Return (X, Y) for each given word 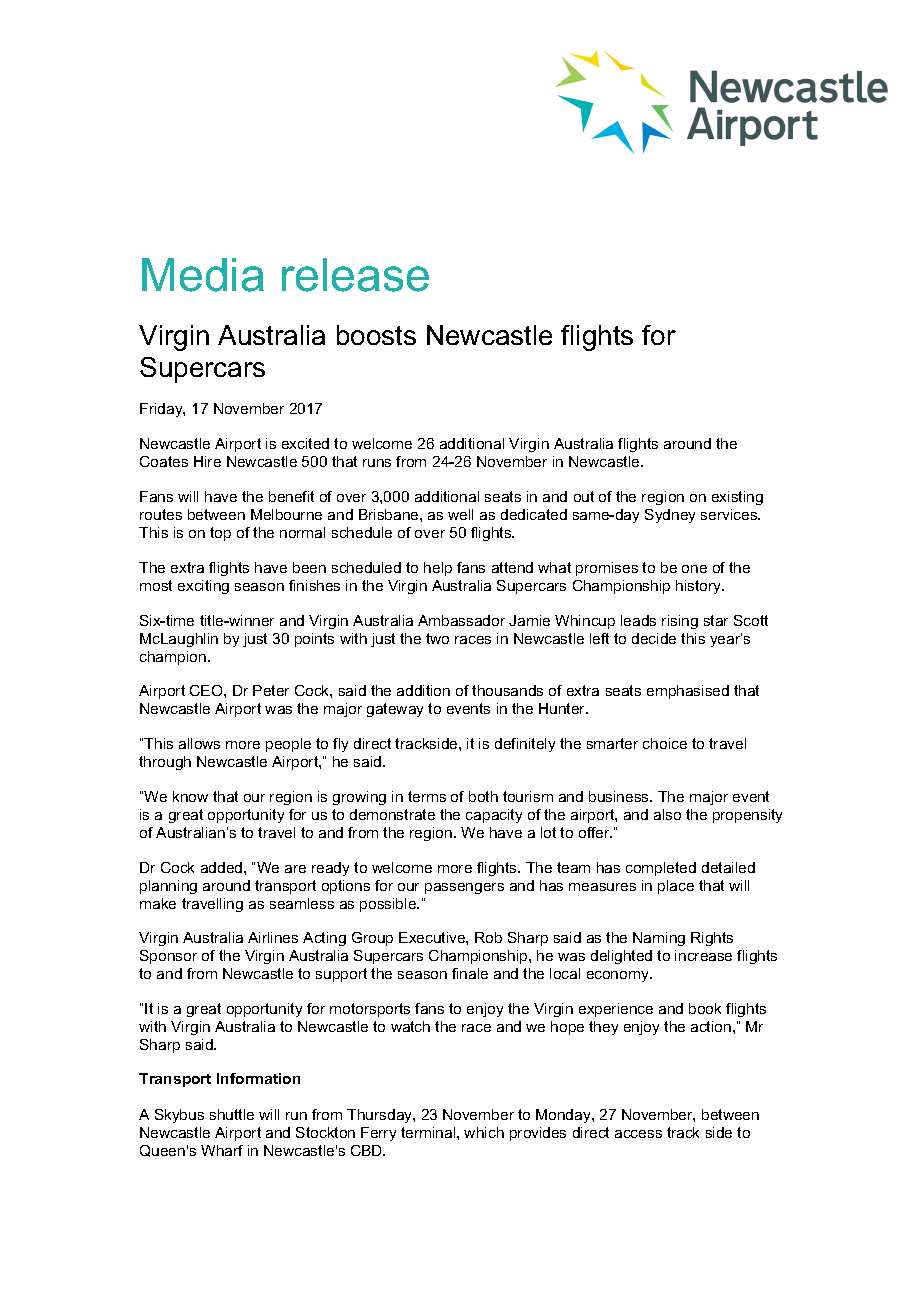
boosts (376, 335)
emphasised (688, 692)
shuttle (232, 1114)
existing (737, 498)
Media (203, 275)
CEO (207, 690)
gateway (395, 710)
